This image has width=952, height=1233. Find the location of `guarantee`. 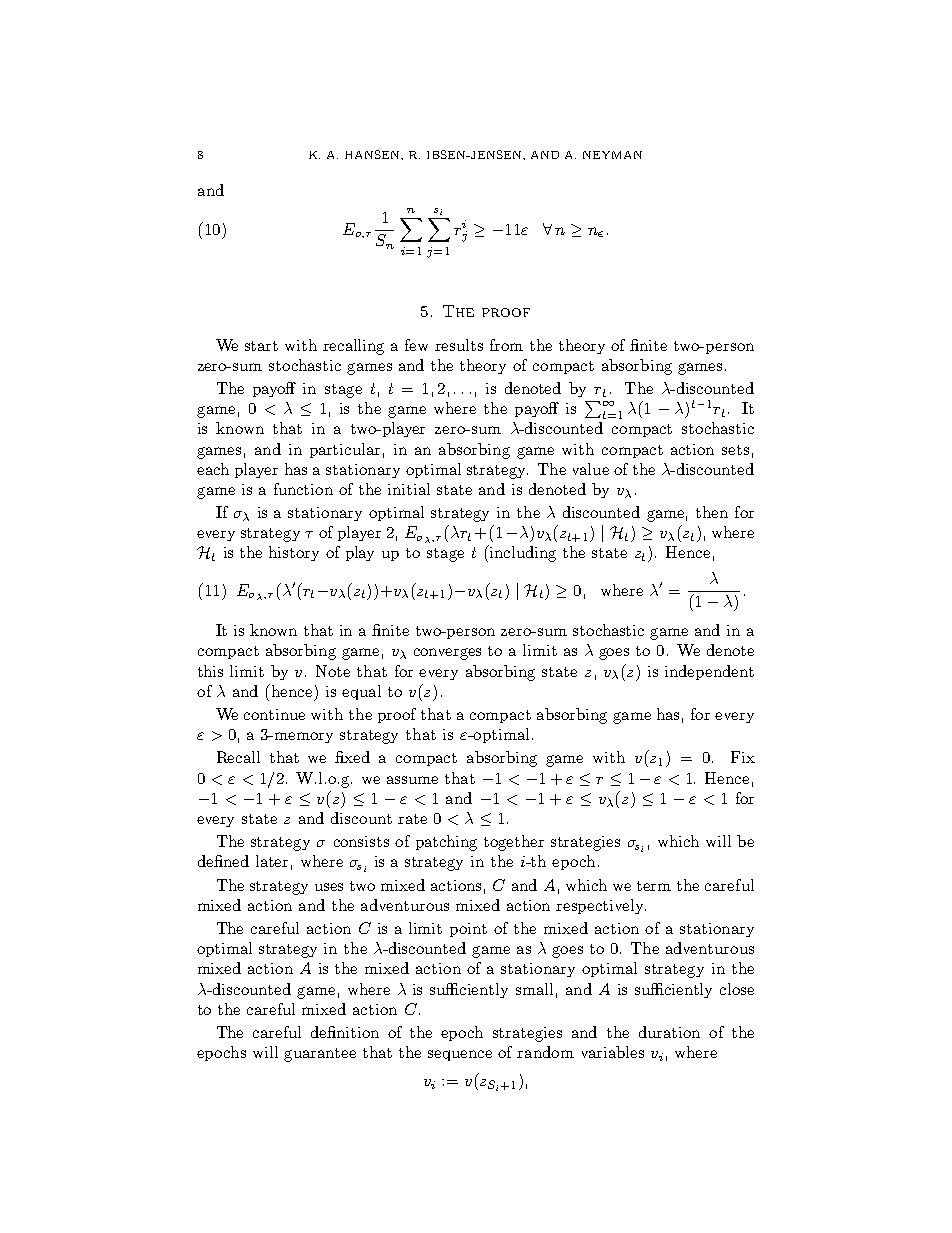

guarantee is located at coordinates (320, 1055).
